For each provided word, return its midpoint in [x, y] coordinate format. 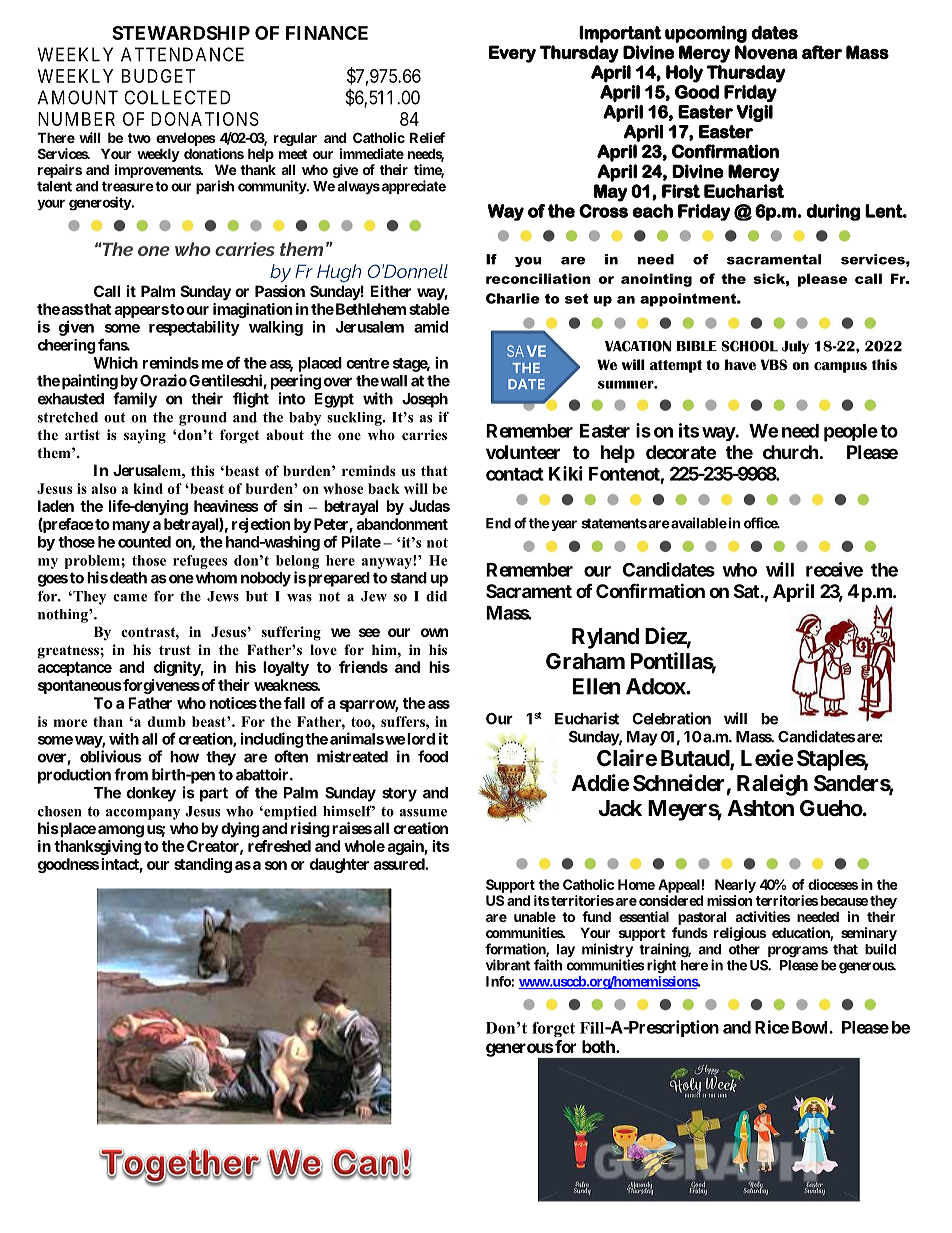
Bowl [811, 1027]
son [276, 865]
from [131, 774]
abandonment [402, 524]
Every [512, 54]
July [795, 347]
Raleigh [772, 785]
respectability [194, 328]
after [822, 52]
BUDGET [158, 76]
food [433, 756]
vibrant [508, 965]
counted [144, 542]
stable [429, 309]
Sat [747, 591]
